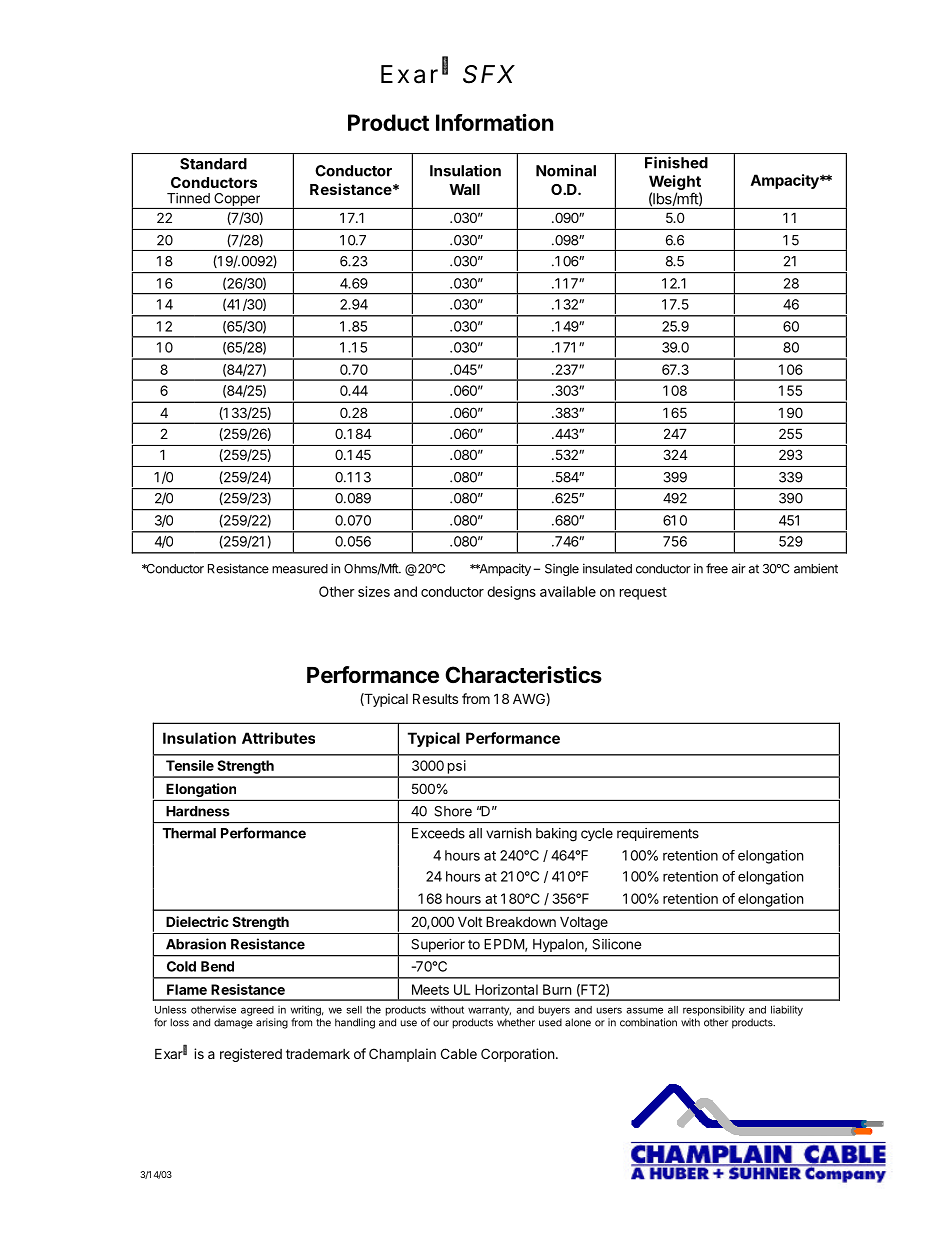 The width and height of the document is (952, 1233). I want to click on Weight, so click(675, 184).
